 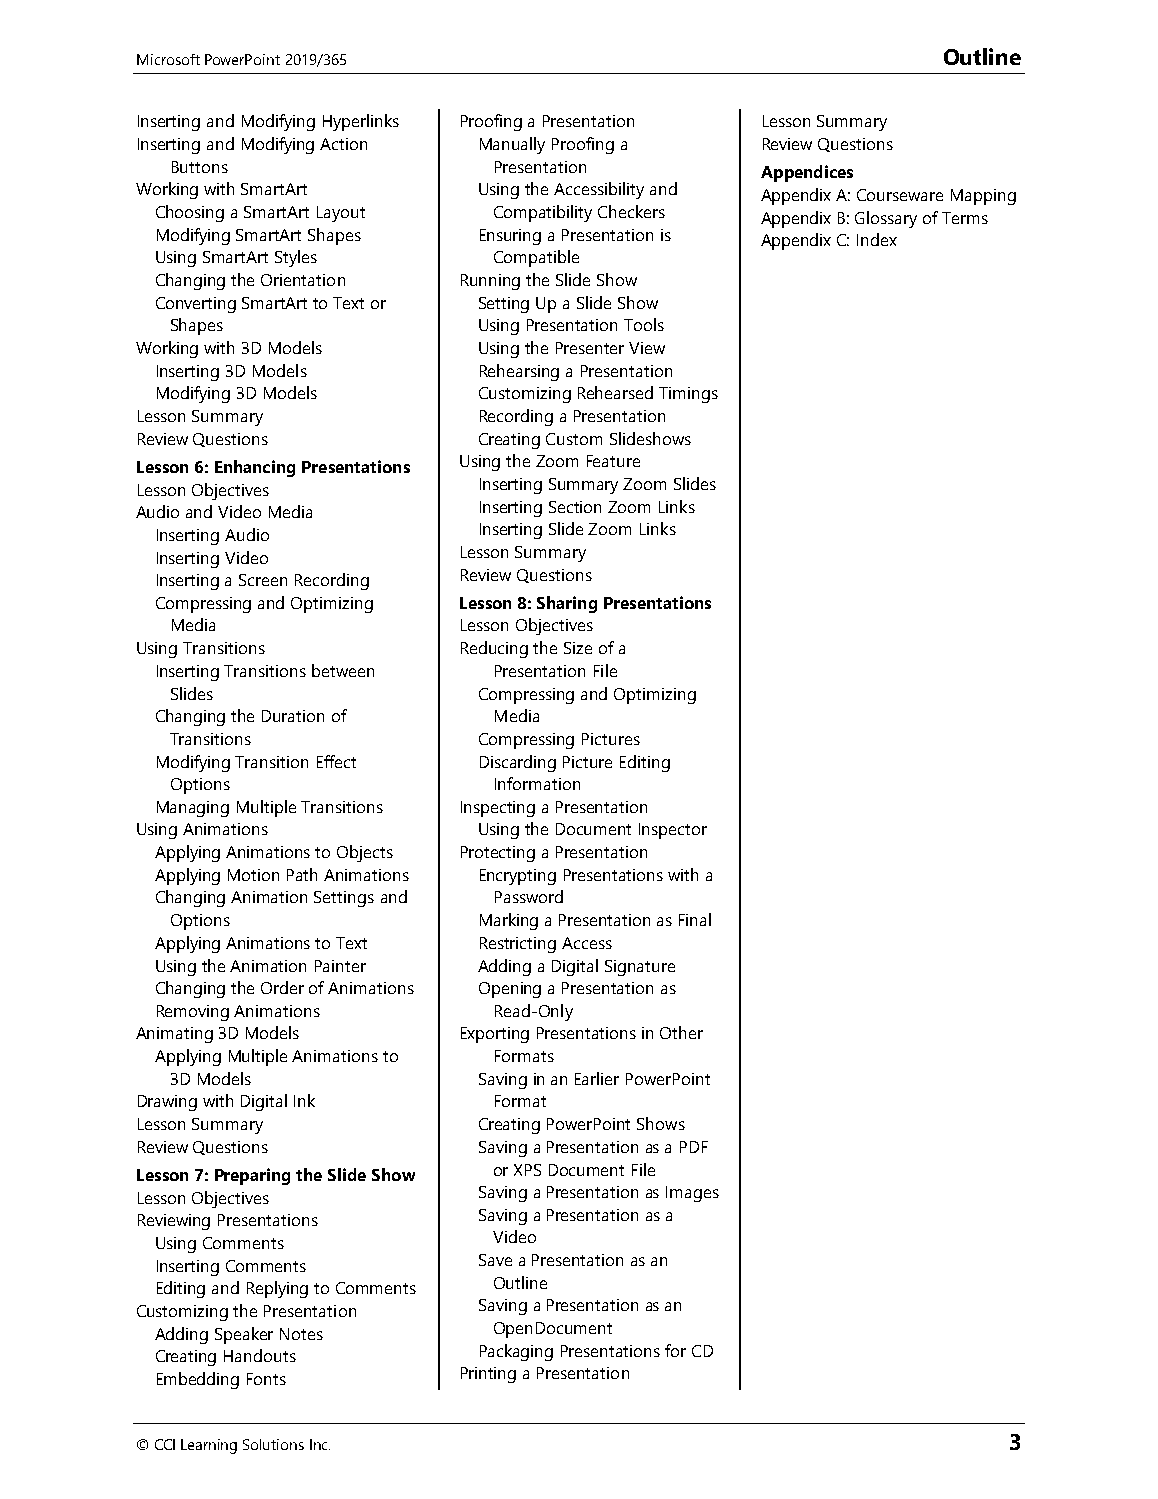 I want to click on Duration, so click(x=293, y=716).
